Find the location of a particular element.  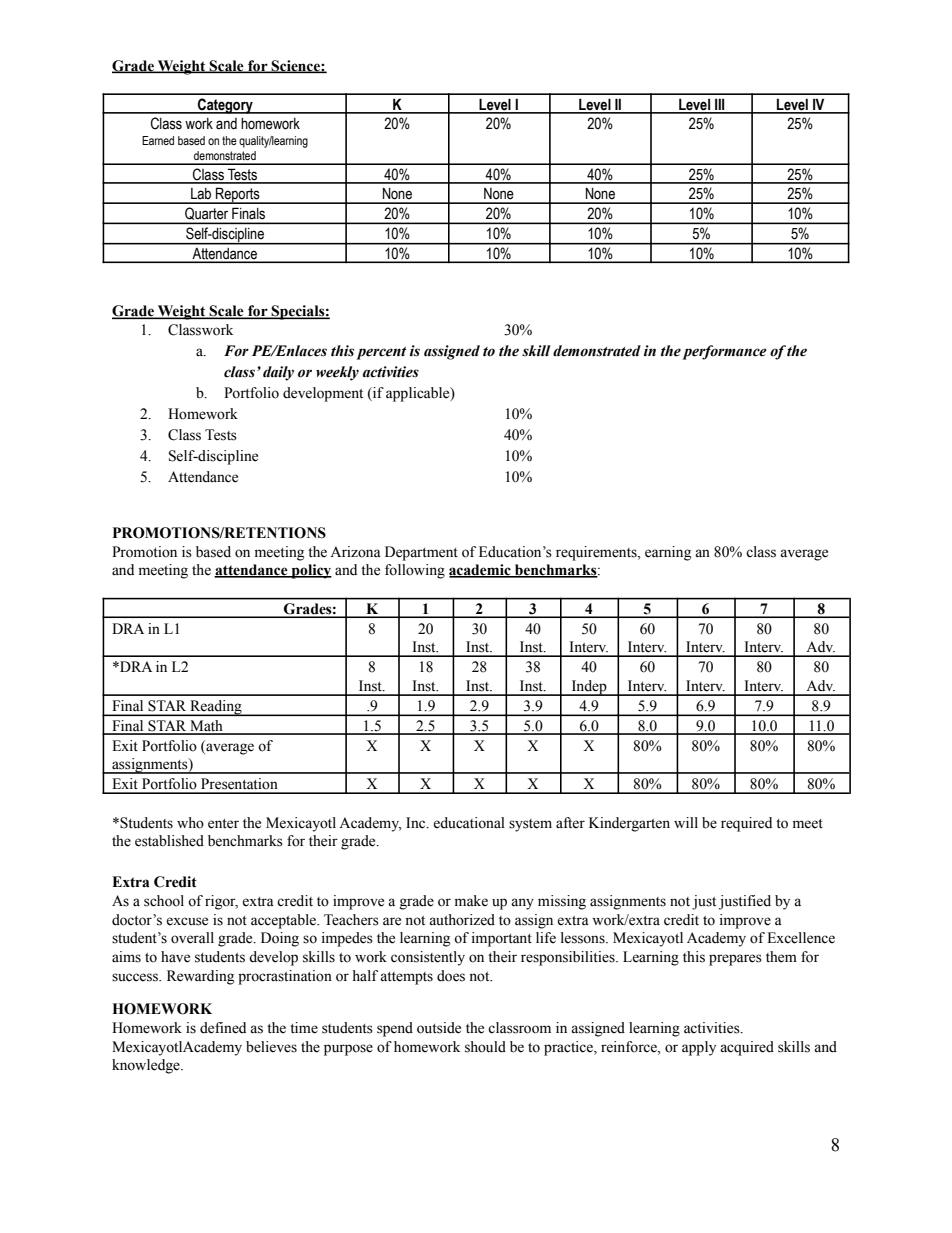

make is located at coordinates (471, 901).
